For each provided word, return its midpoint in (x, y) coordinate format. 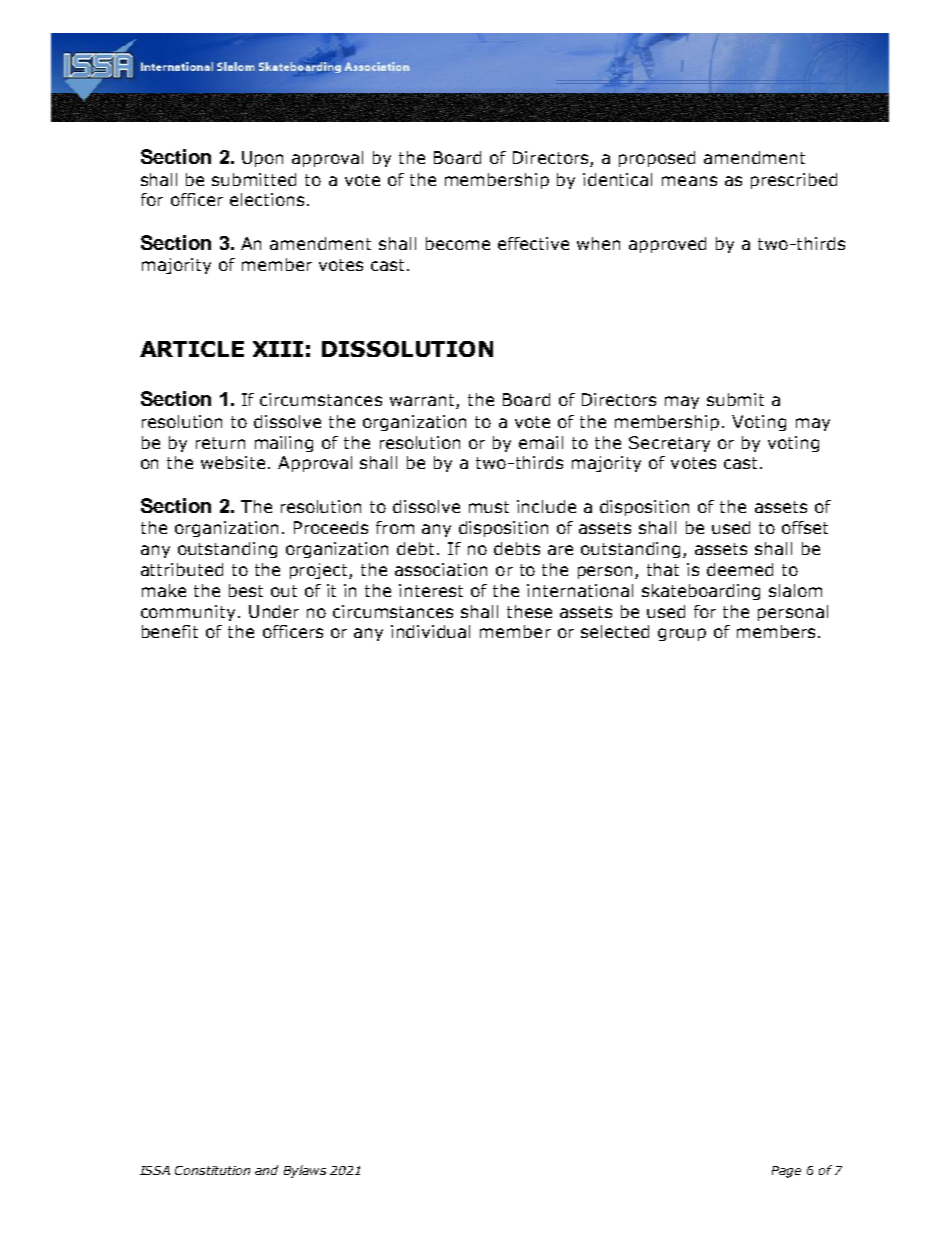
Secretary (669, 444)
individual (430, 631)
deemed (740, 569)
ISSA (155, 1170)
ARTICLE (192, 349)
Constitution (212, 1170)
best (246, 590)
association (441, 569)
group (682, 634)
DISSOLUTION (407, 349)
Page (786, 1172)
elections (267, 199)
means (689, 181)
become (458, 243)
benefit (170, 631)
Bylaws (305, 1171)
